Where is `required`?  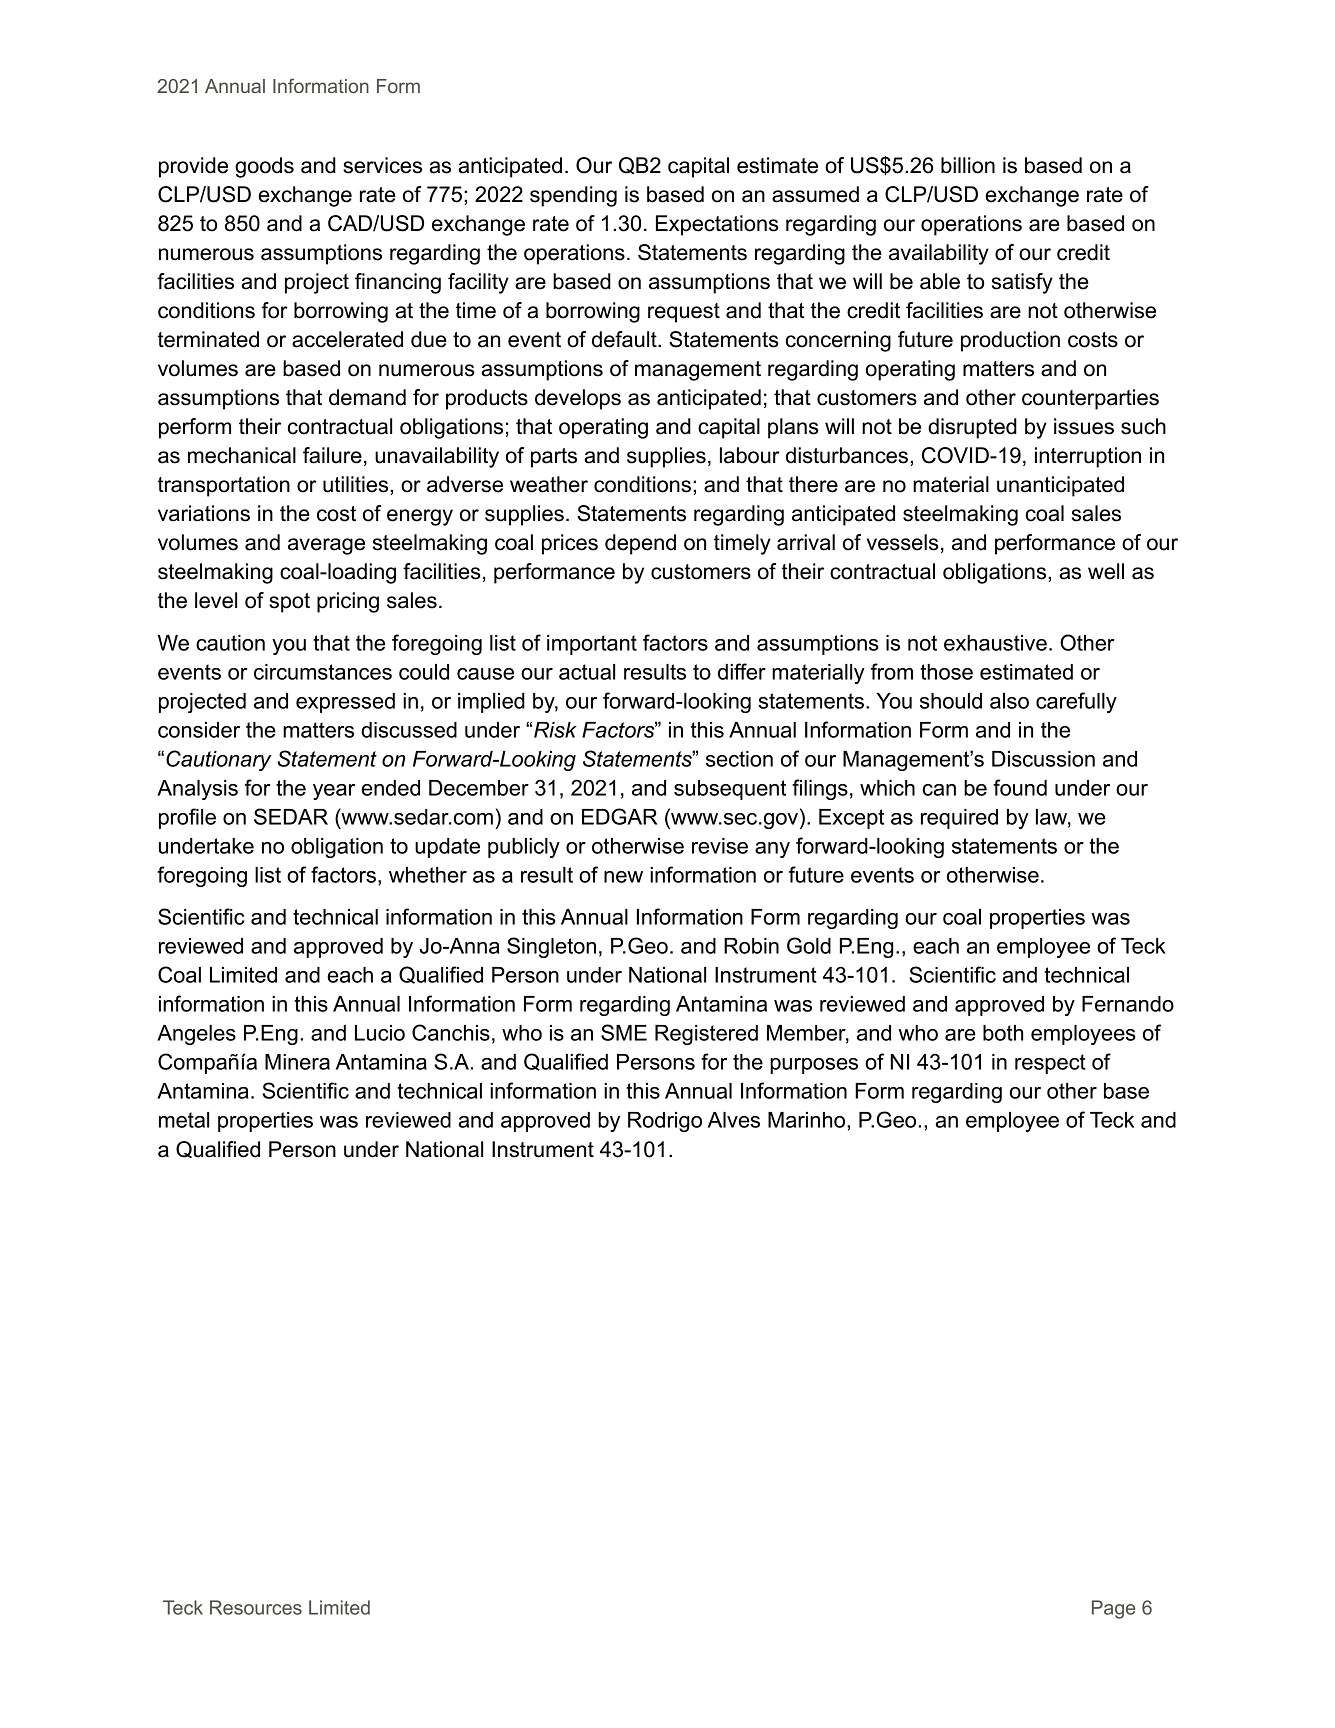
required is located at coordinates (959, 819).
